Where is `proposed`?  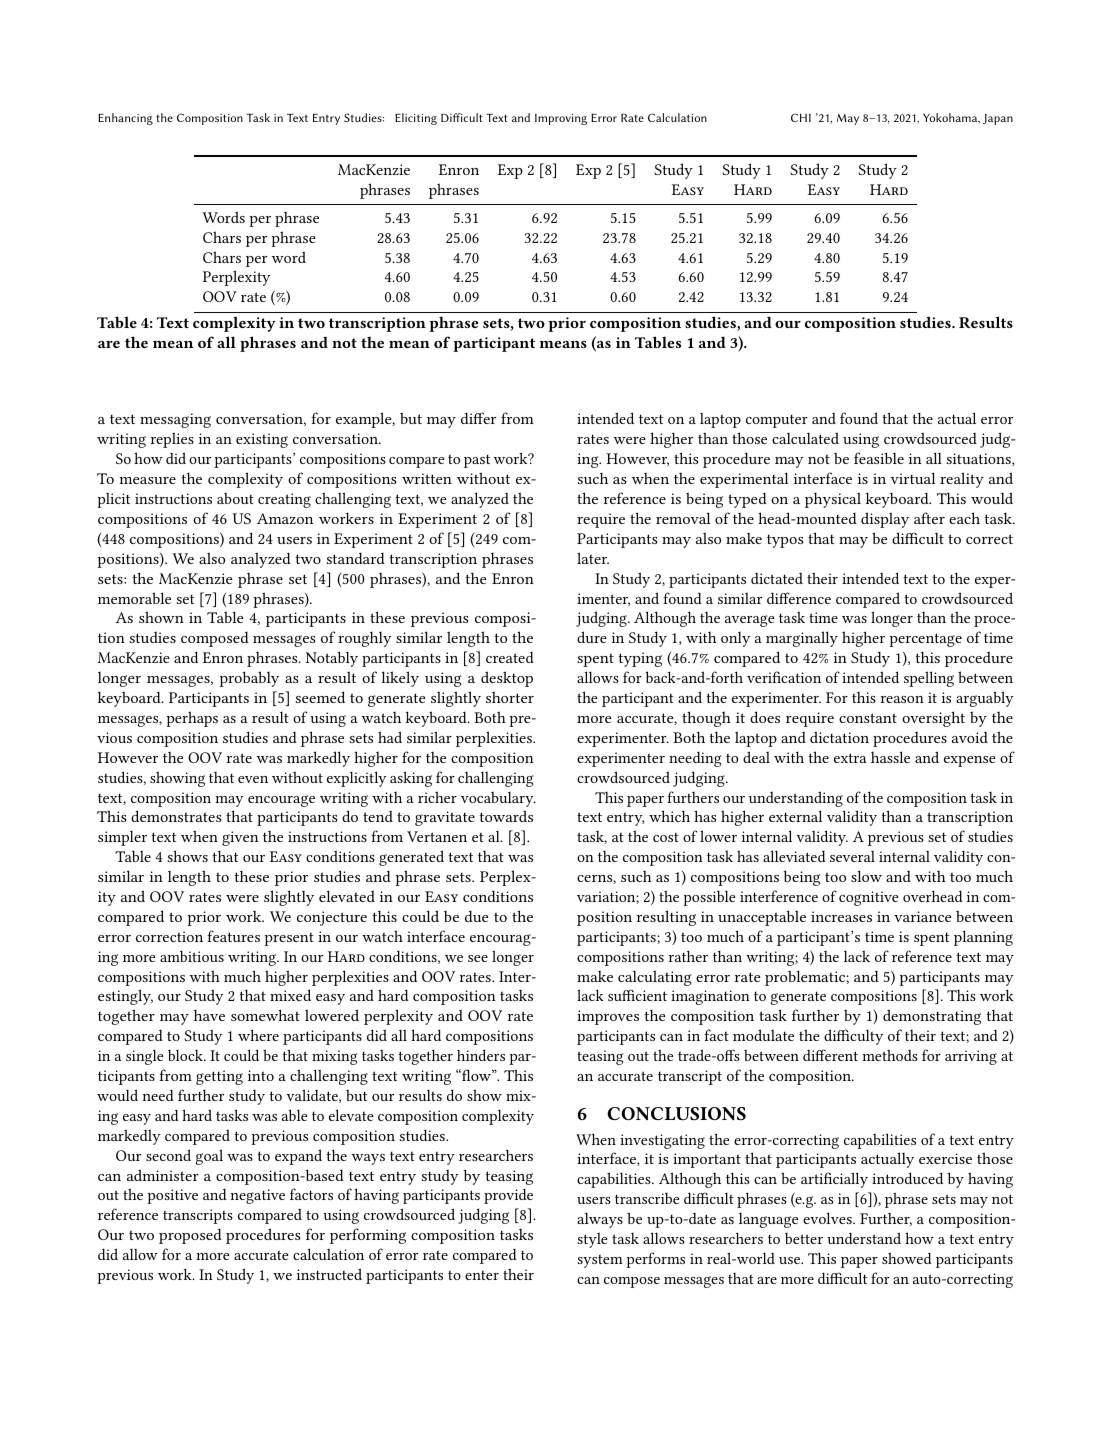 proposed is located at coordinates (190, 1236).
